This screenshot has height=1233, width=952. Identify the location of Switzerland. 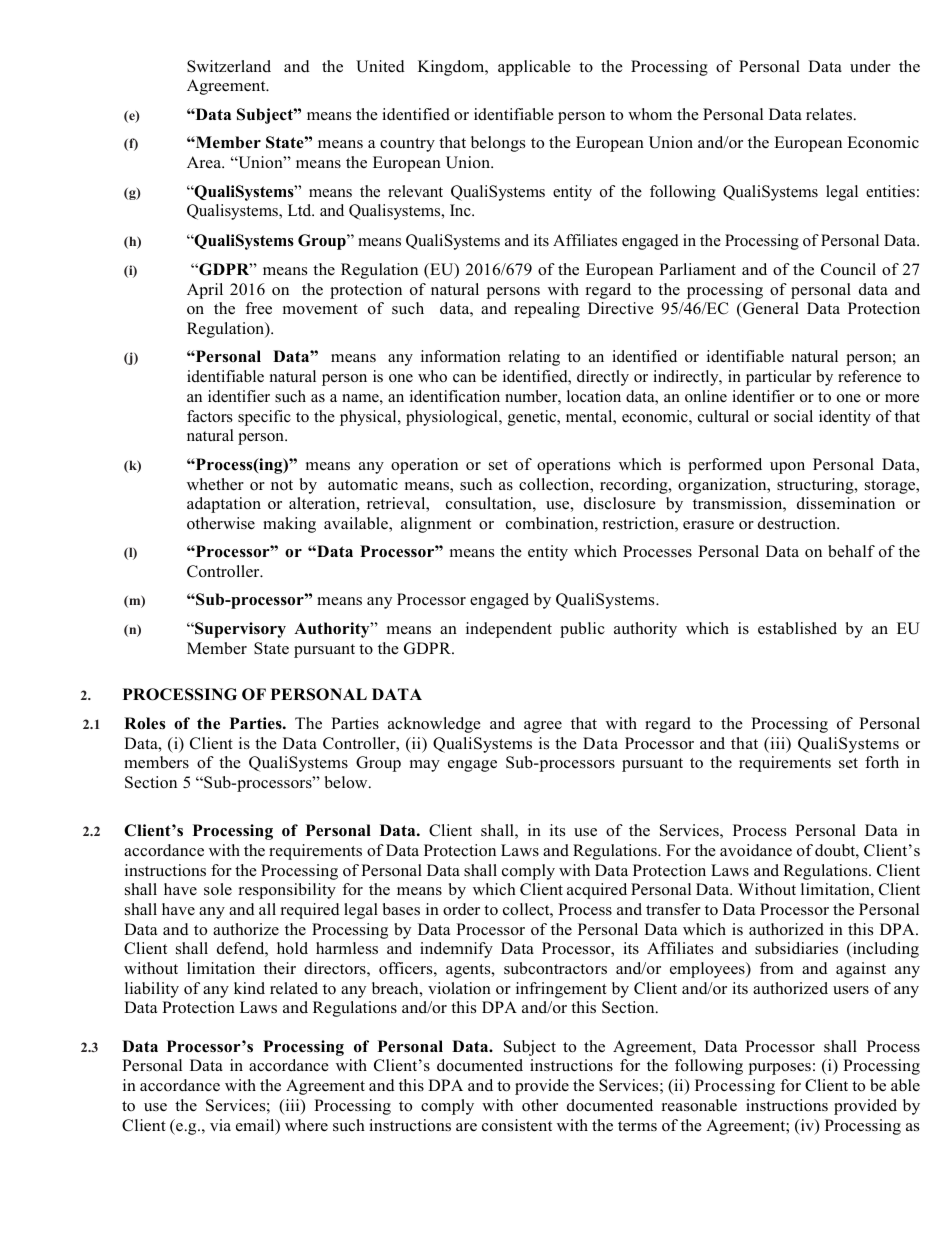
(229, 66).
